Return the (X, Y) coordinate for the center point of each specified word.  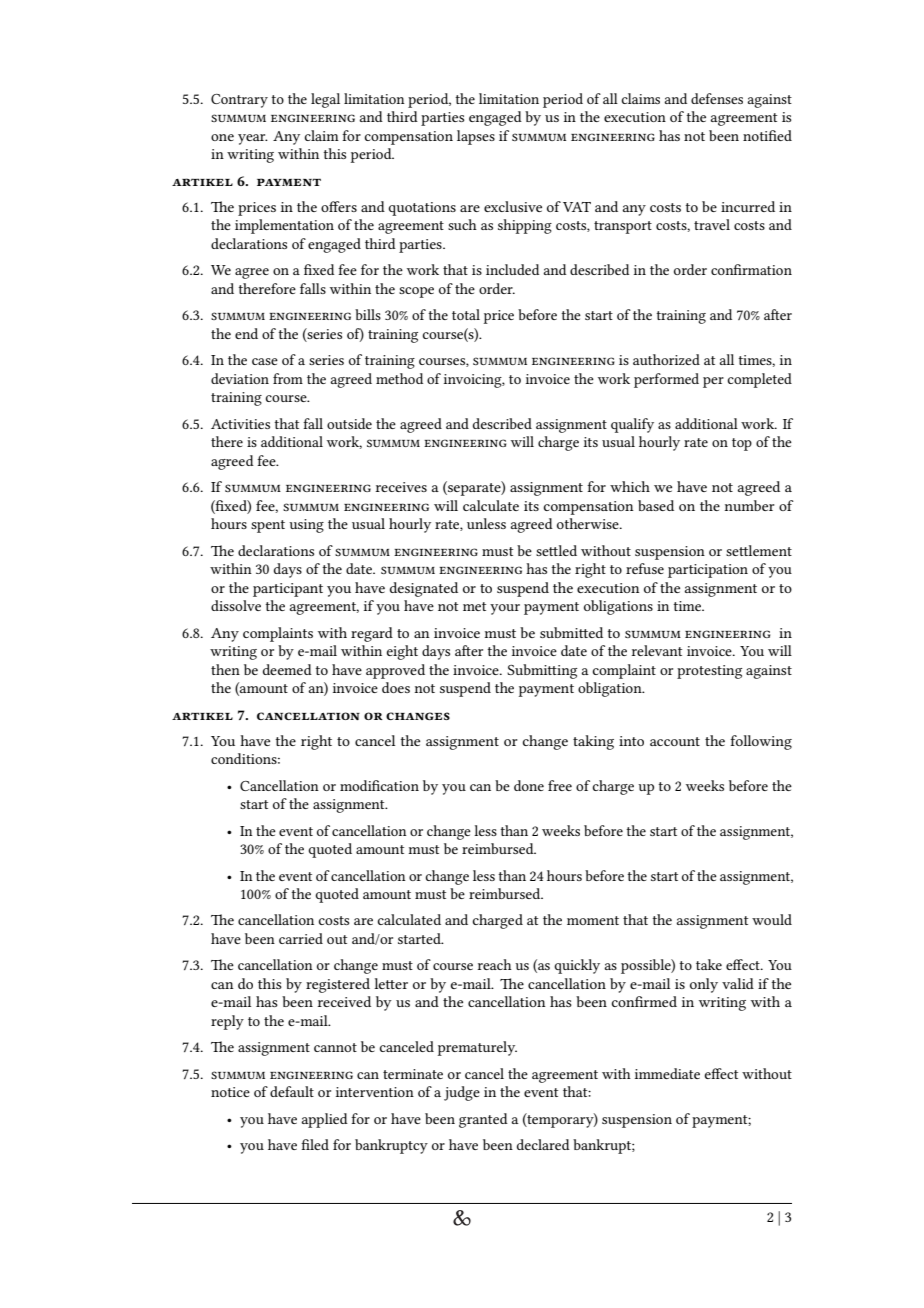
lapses (476, 137)
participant (288, 590)
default (292, 1091)
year (253, 139)
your (505, 609)
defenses (717, 98)
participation (708, 571)
